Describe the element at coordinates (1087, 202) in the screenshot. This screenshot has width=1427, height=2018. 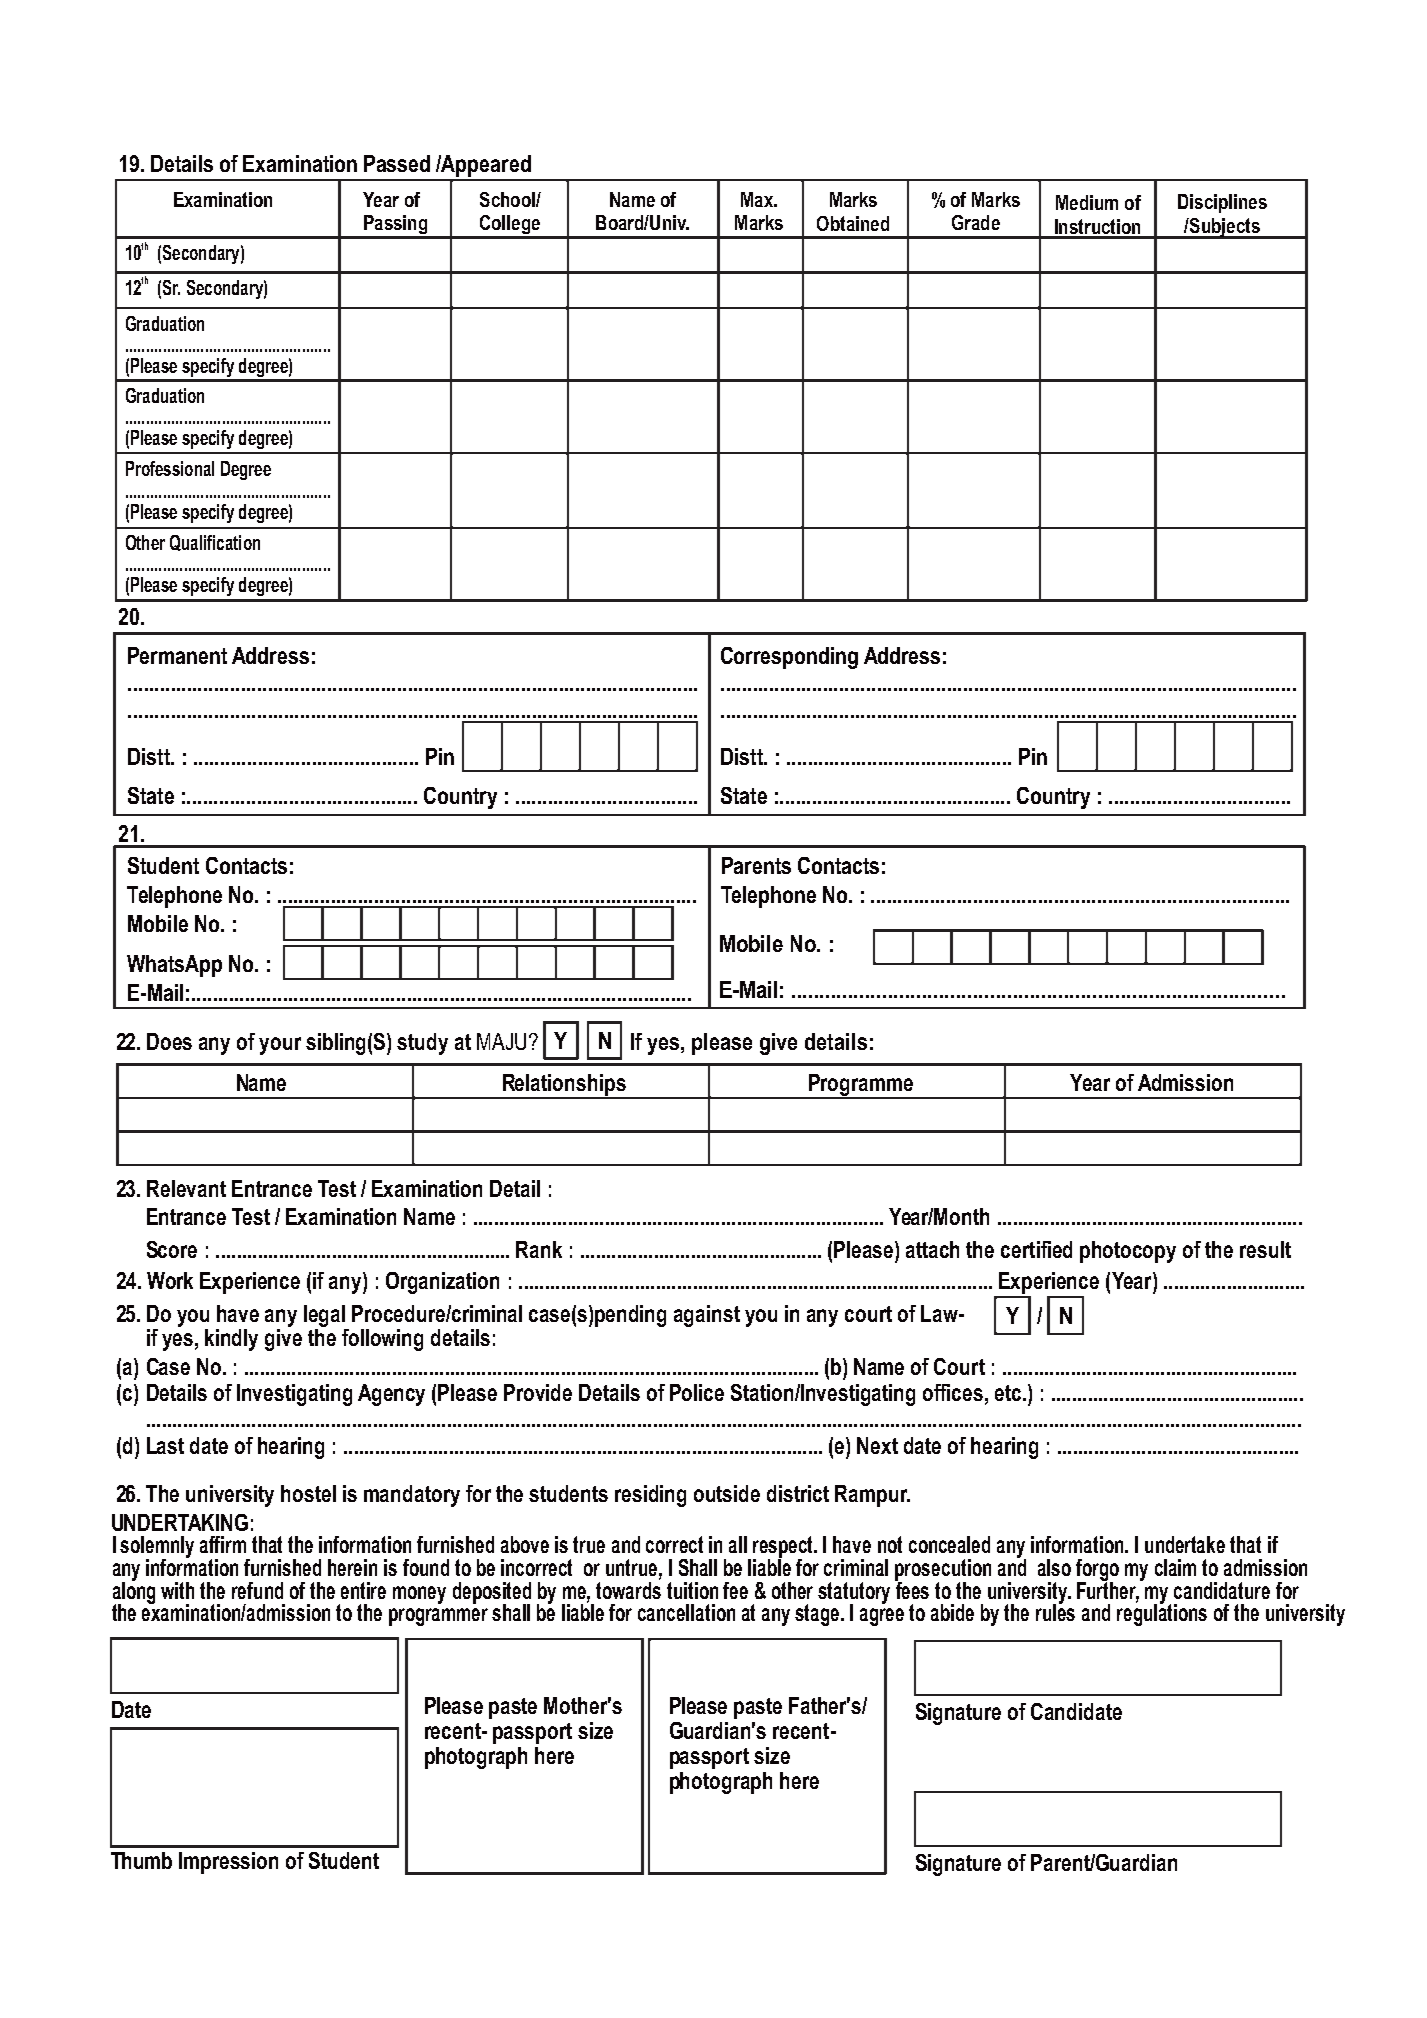
I see `Medium` at that location.
